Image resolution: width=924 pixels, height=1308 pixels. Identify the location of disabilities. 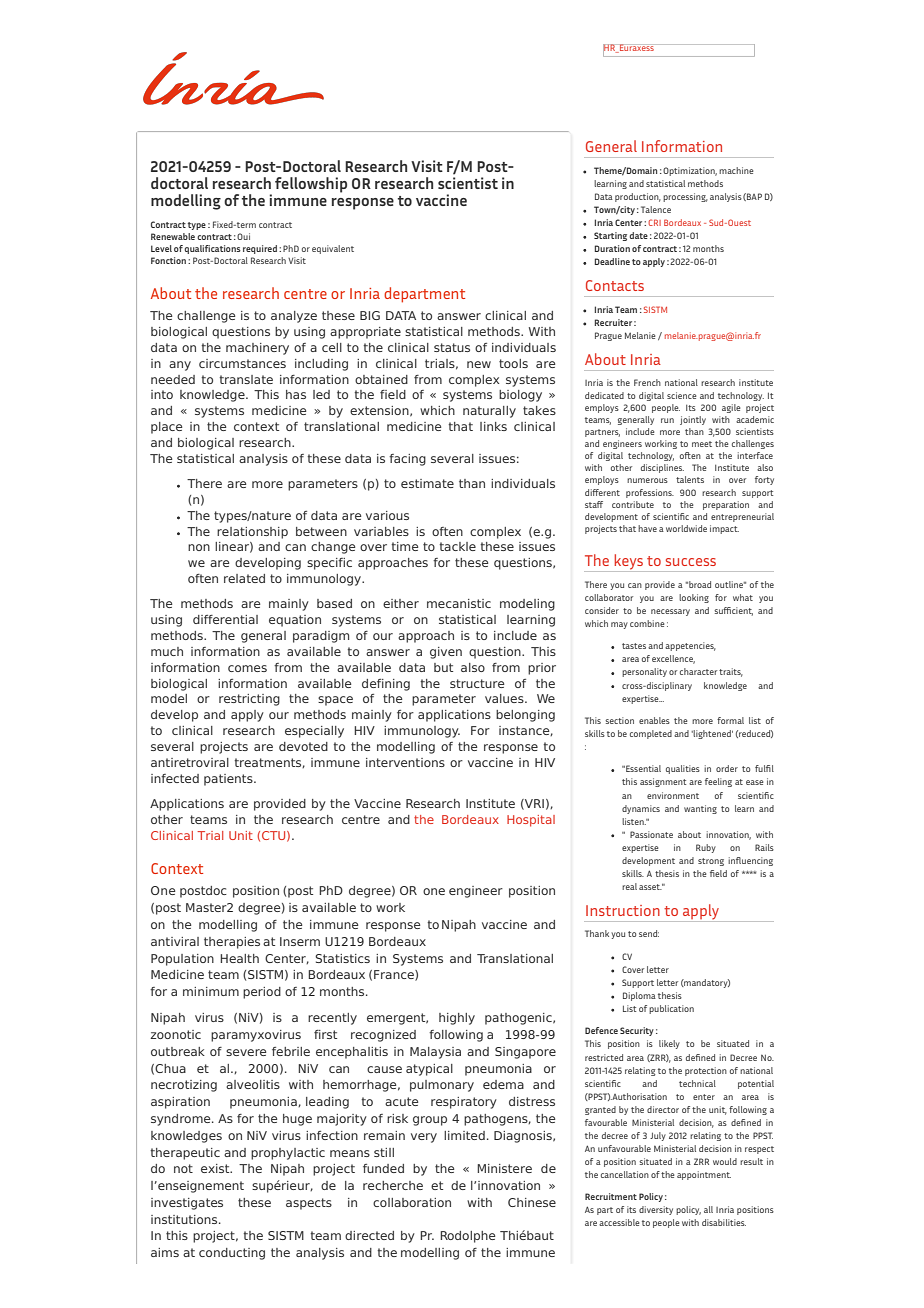
(724, 1222).
